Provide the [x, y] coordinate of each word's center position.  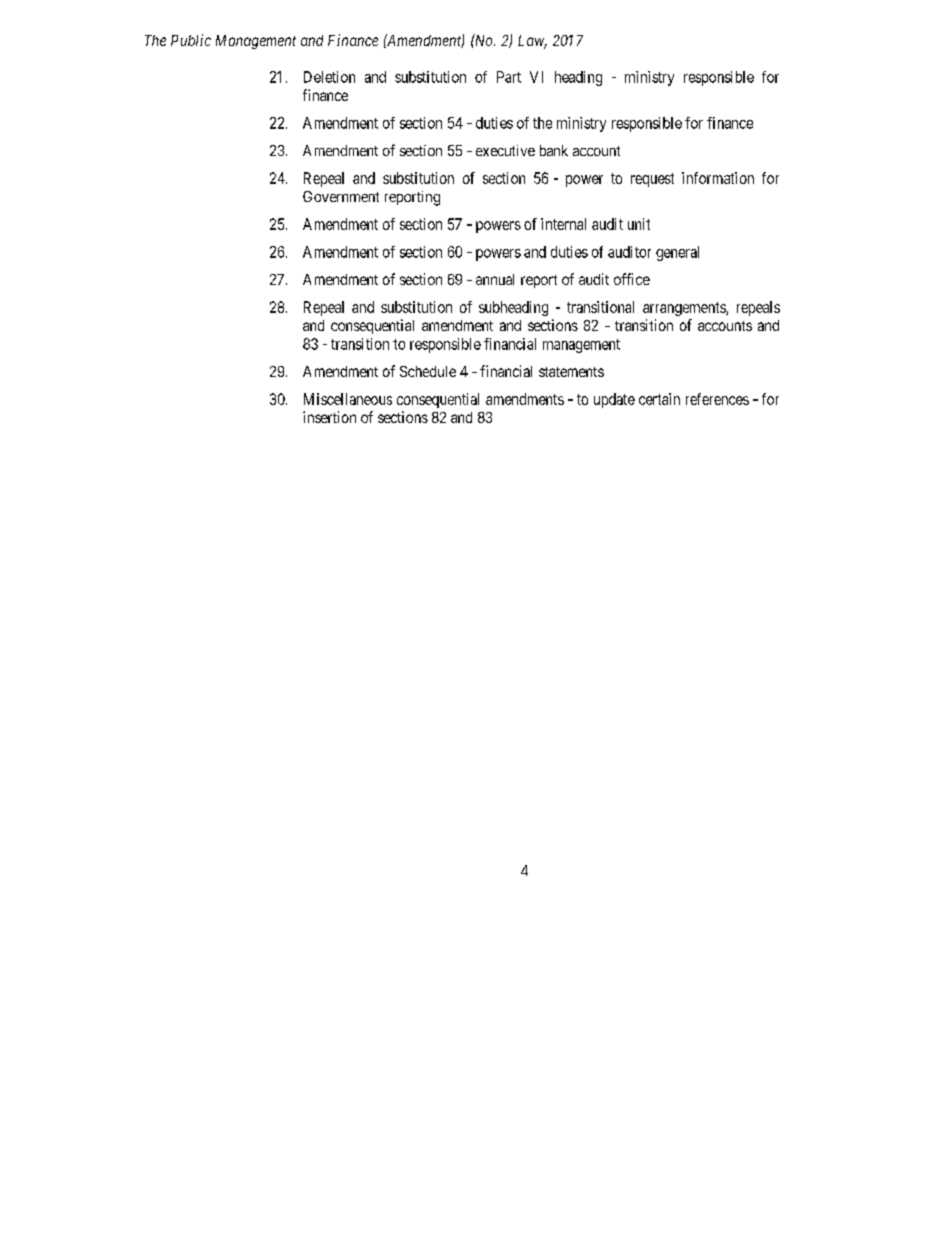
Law [532, 42]
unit [639, 224]
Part [509, 77]
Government [341, 196]
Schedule [428, 371]
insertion [329, 417]
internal [563, 224]
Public [191, 40]
